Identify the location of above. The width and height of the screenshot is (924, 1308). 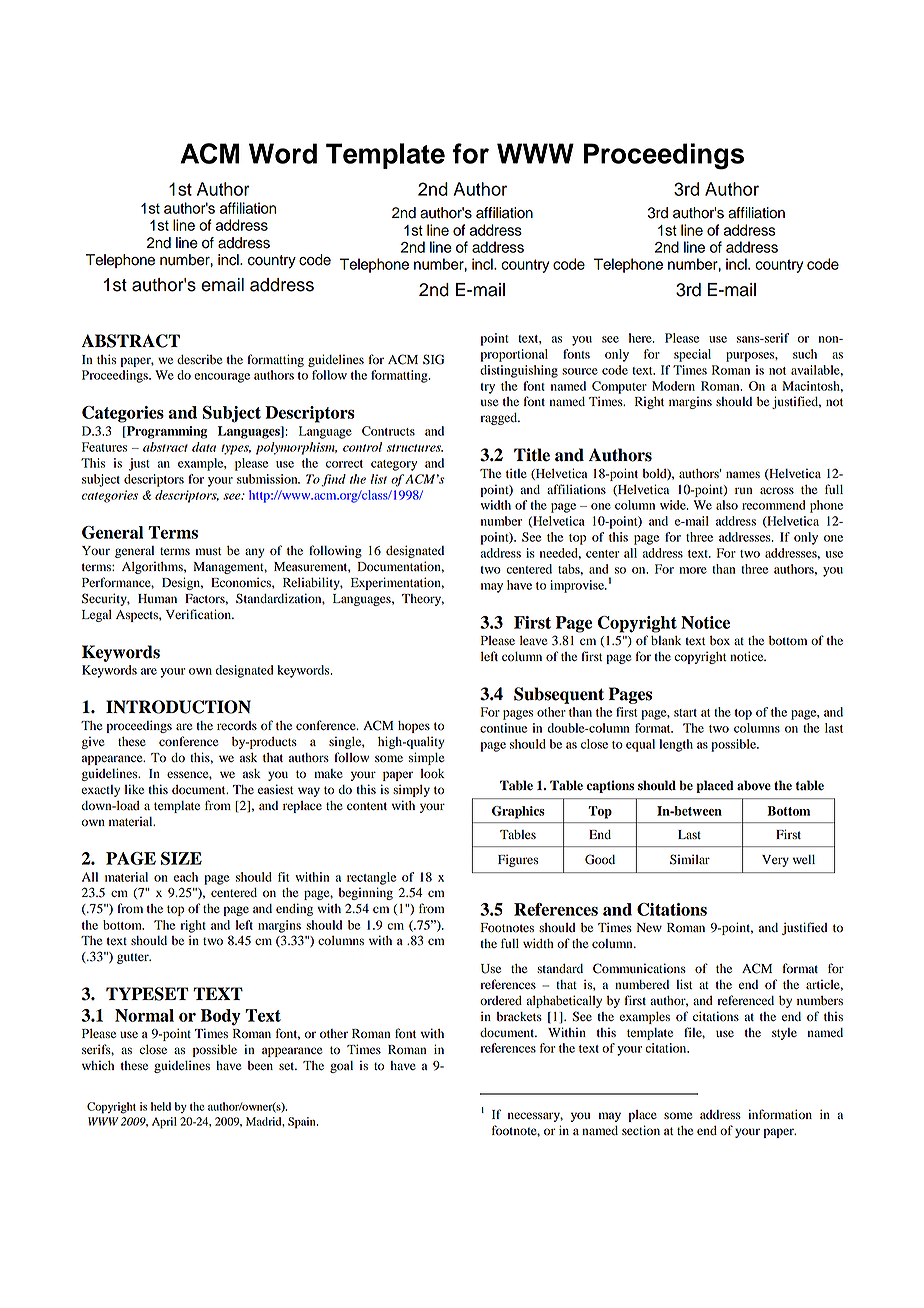
(754, 785).
